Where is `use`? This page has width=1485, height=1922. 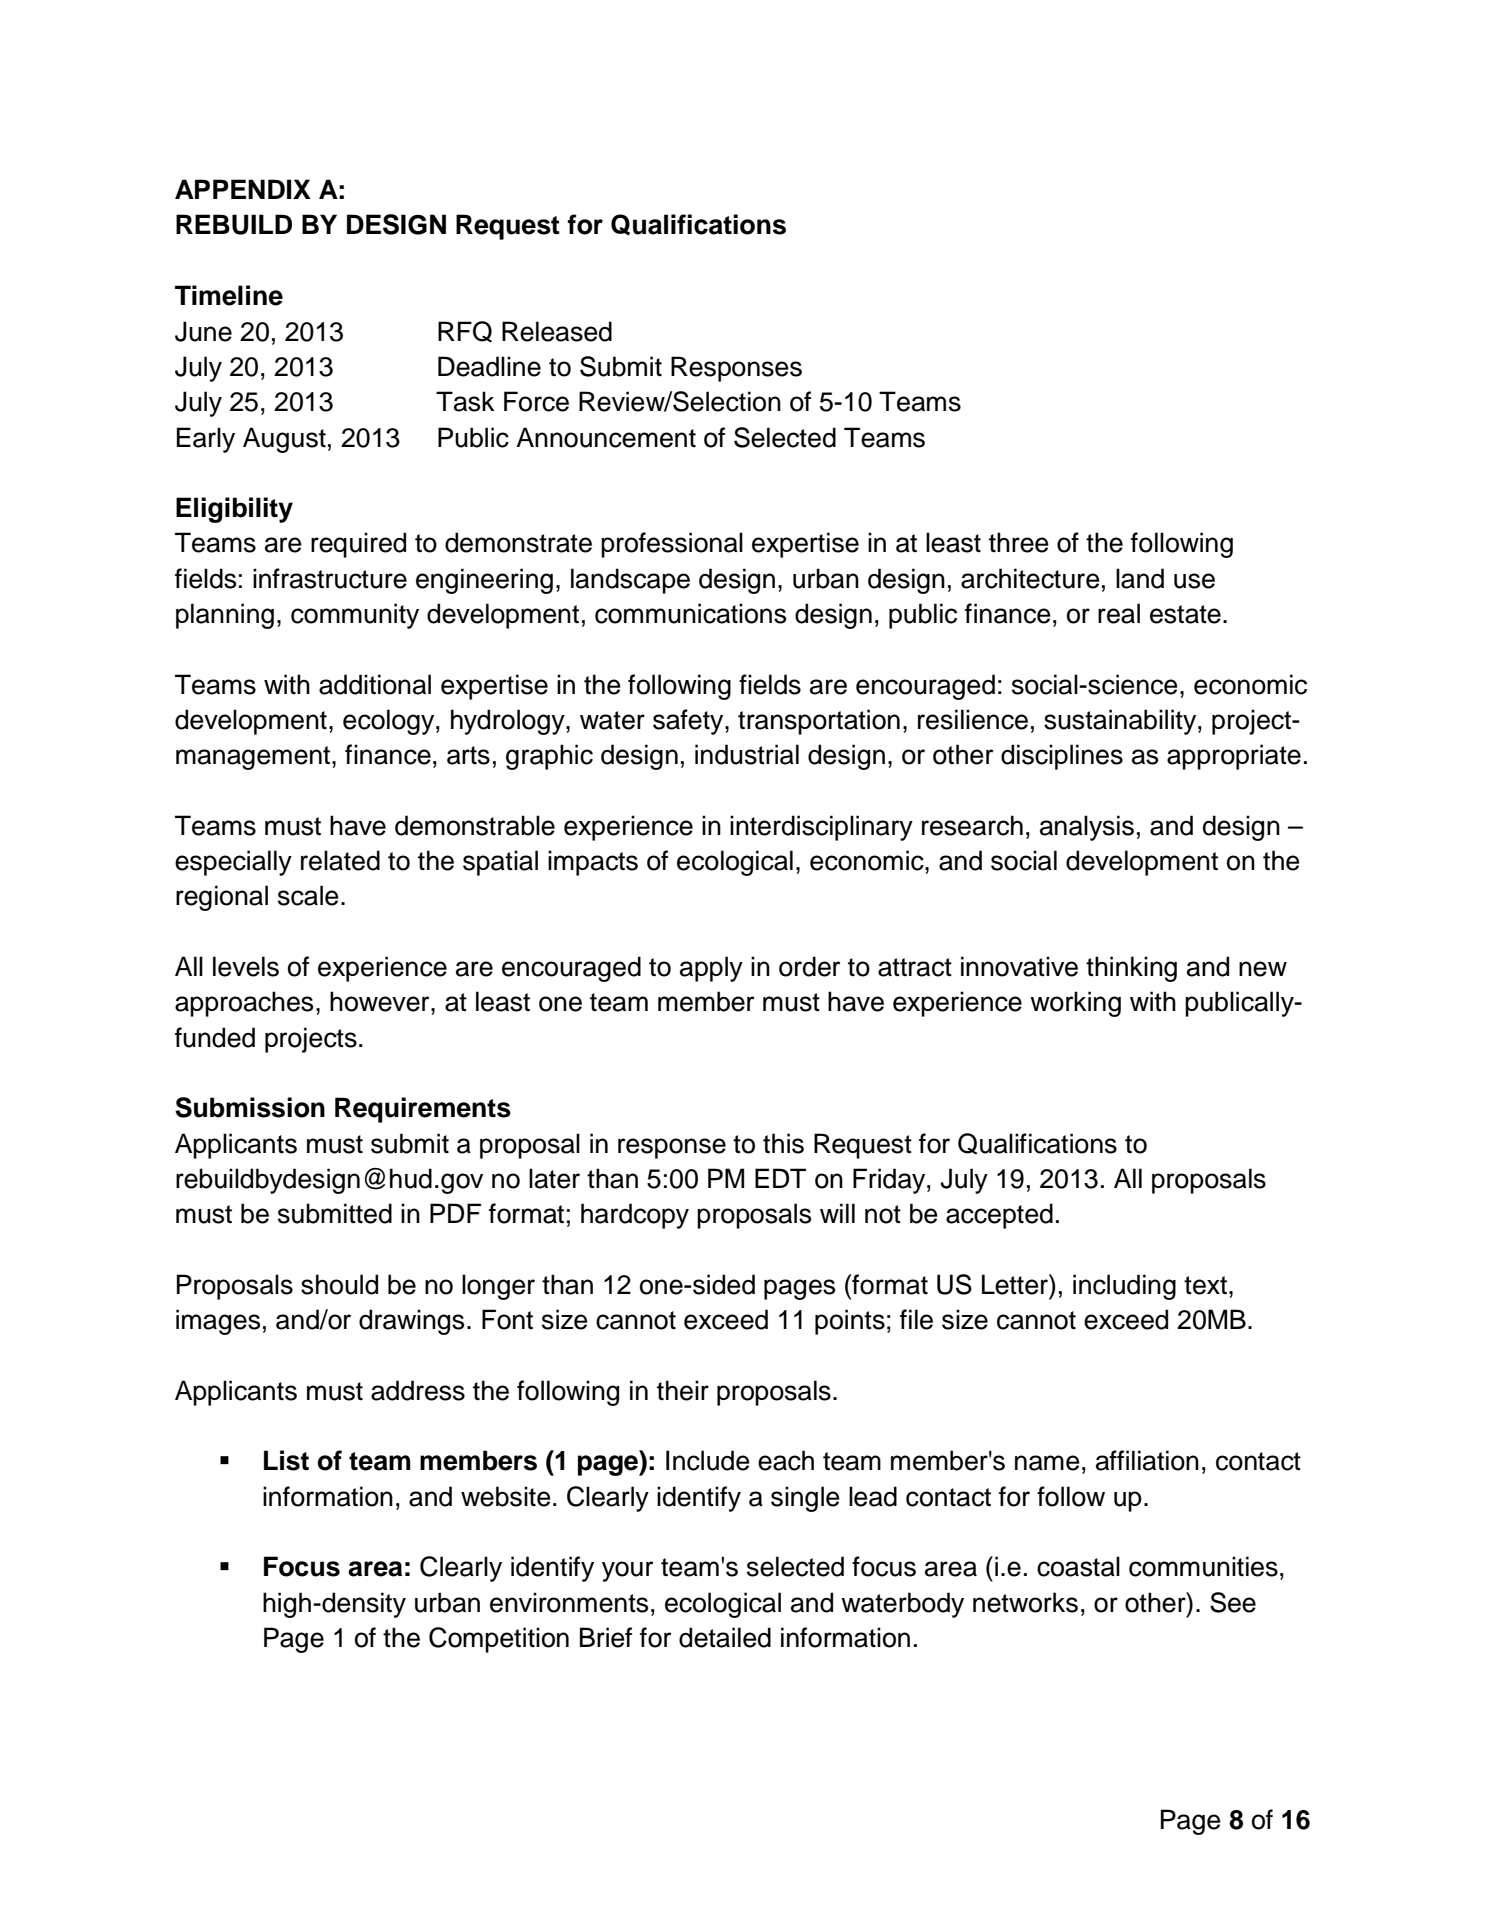 use is located at coordinates (1194, 581).
